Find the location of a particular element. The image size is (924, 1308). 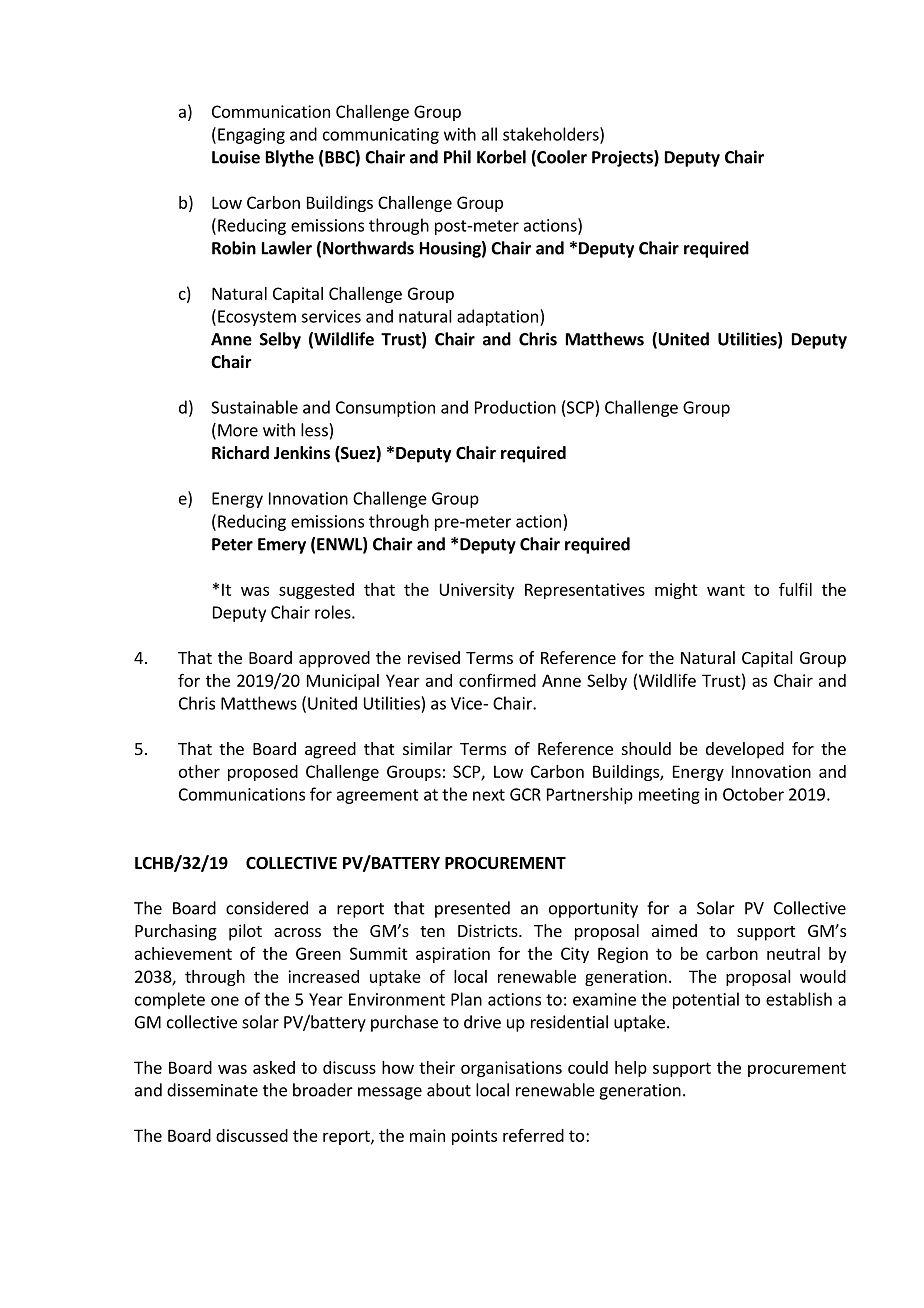

want is located at coordinates (726, 590).
